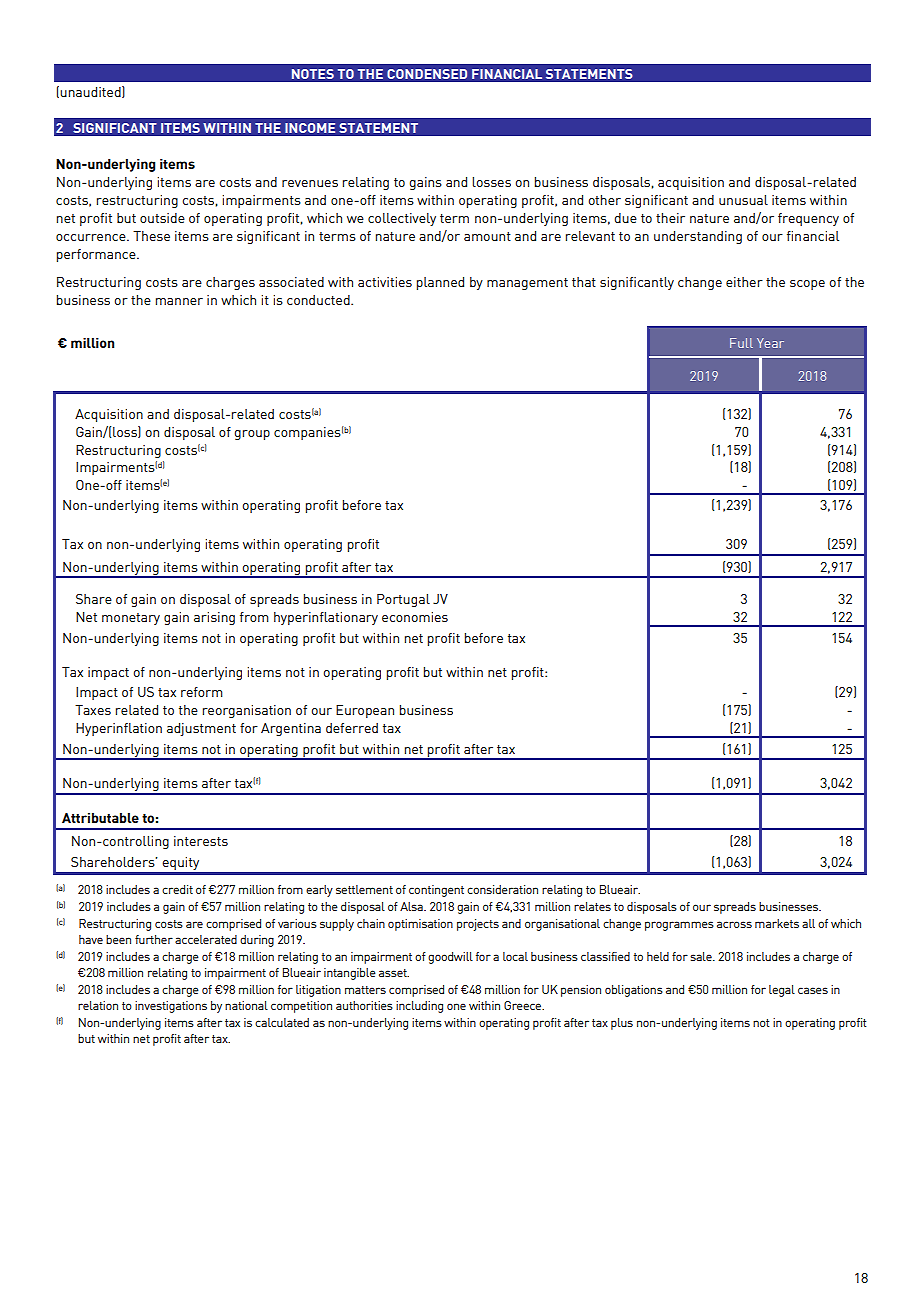 This image has height=1308, width=924. What do you see at coordinates (252, 435) in the image?
I see `group` at bounding box center [252, 435].
